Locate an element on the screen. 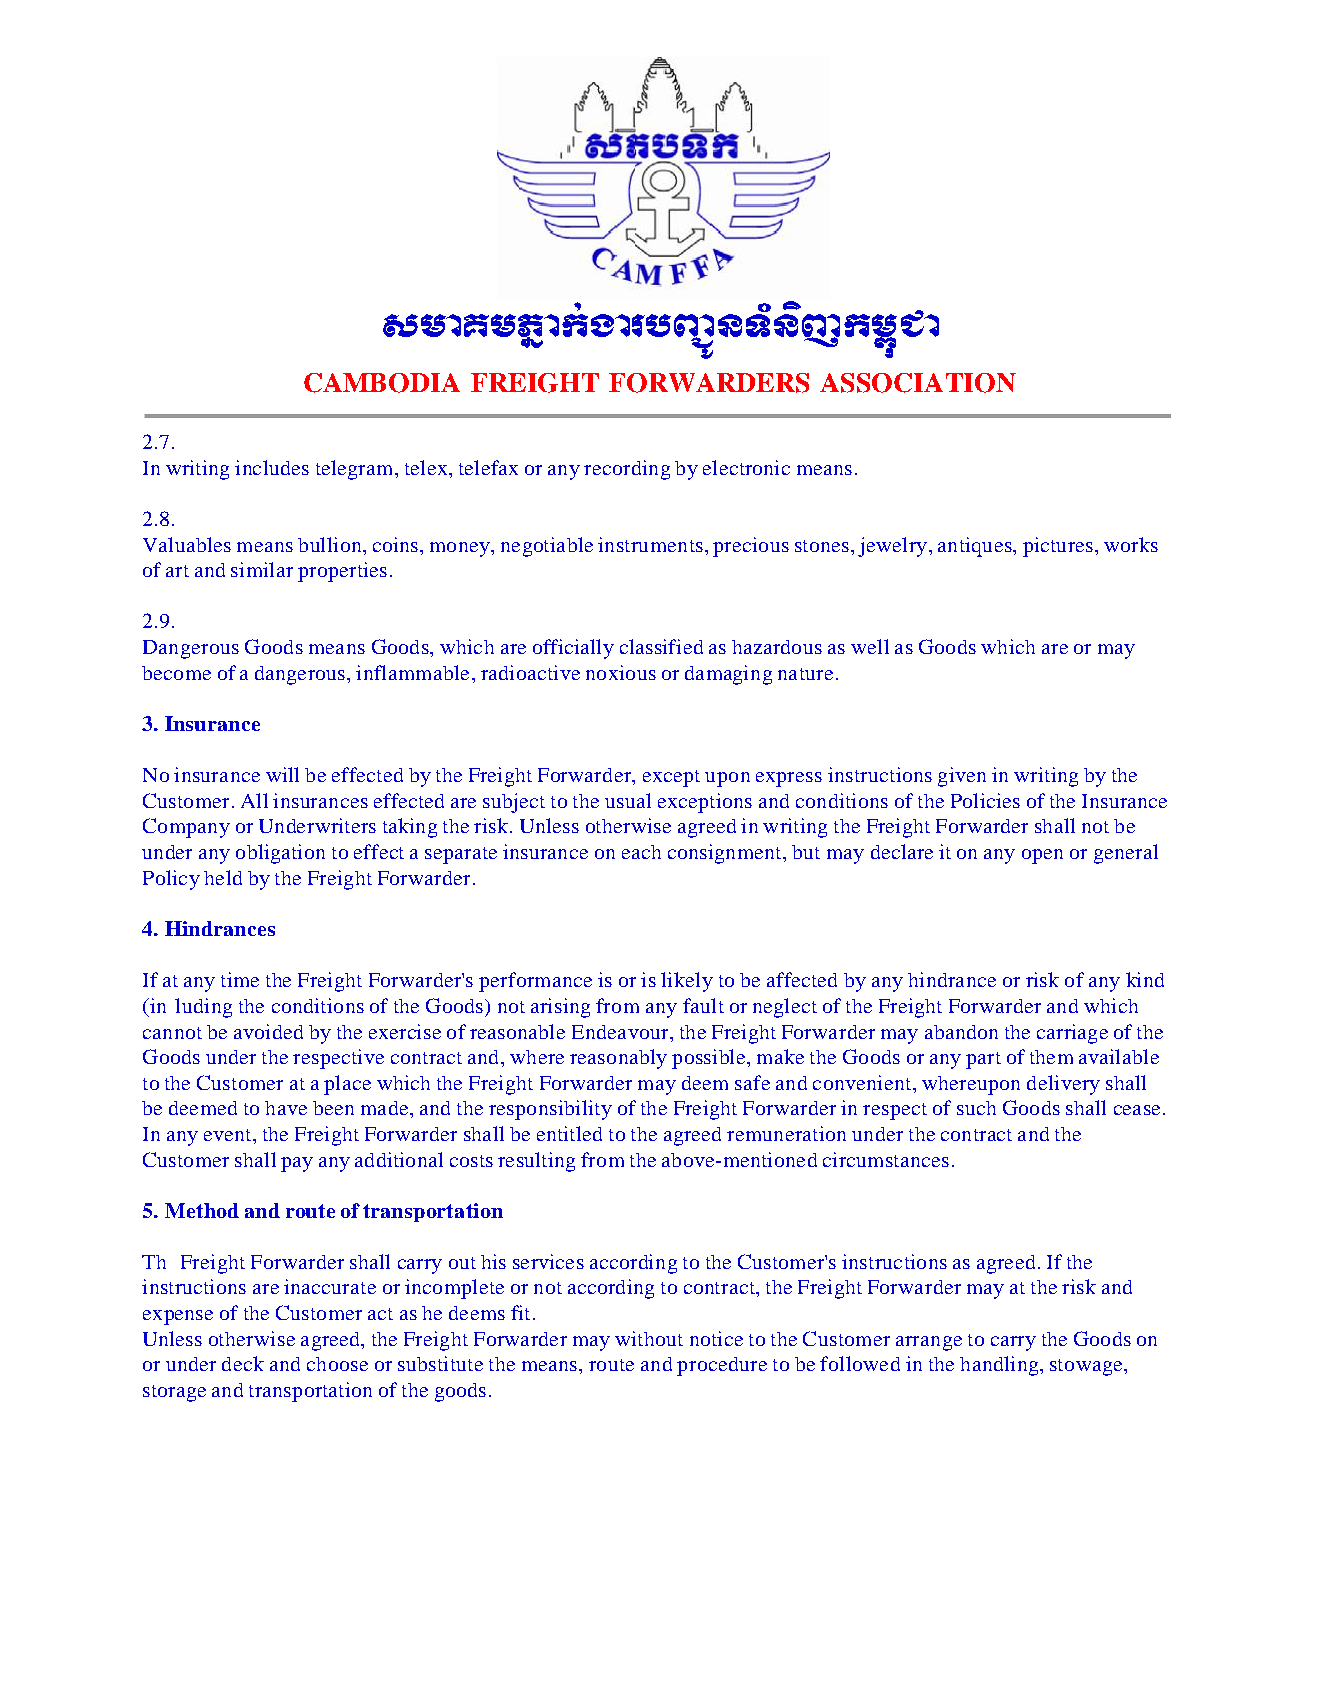 The width and height of the screenshot is (1319, 1707). includes is located at coordinates (272, 467).
